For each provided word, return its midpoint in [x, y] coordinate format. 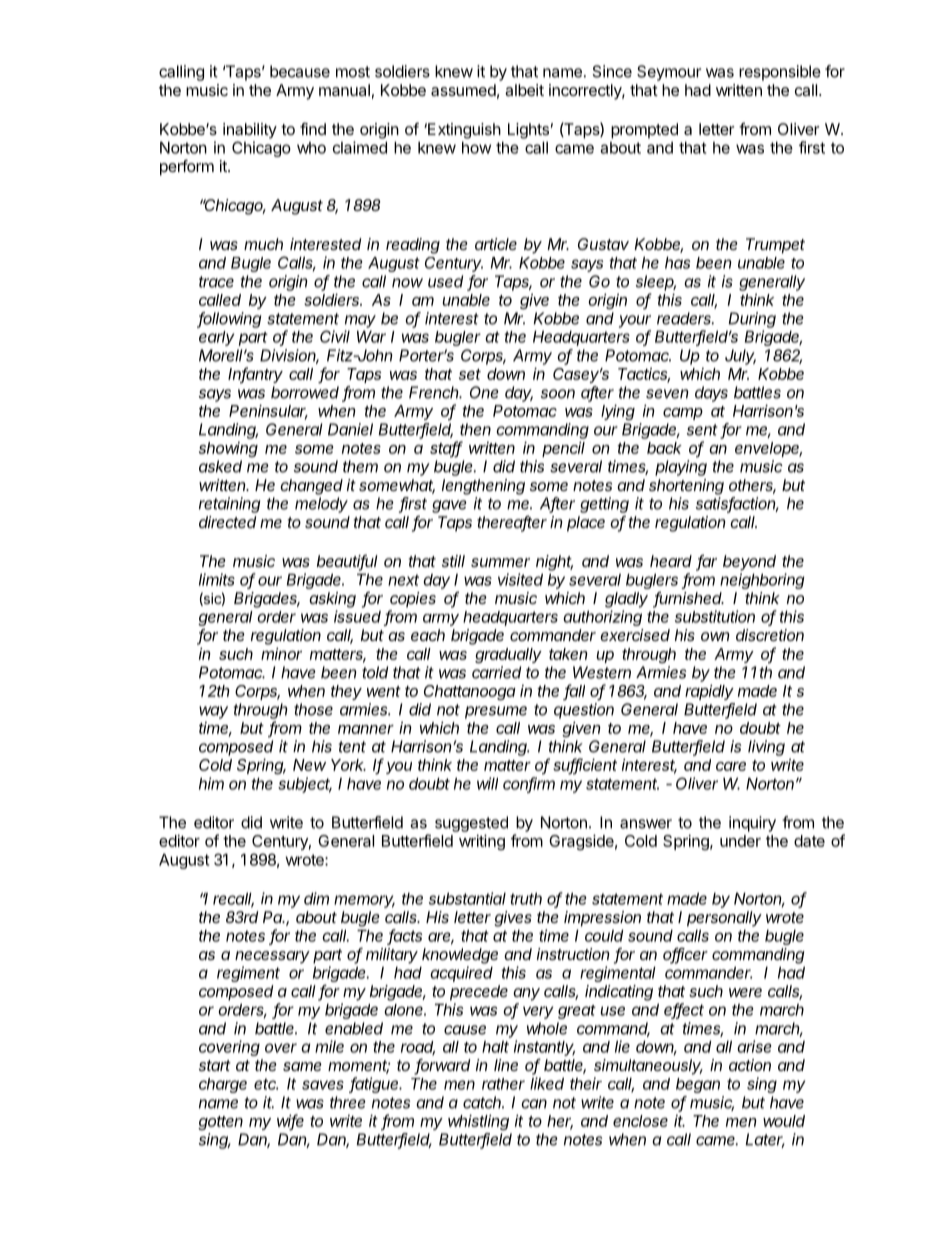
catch [483, 1102]
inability [250, 131]
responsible [780, 73]
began [698, 1085]
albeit [524, 90]
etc [266, 1084]
